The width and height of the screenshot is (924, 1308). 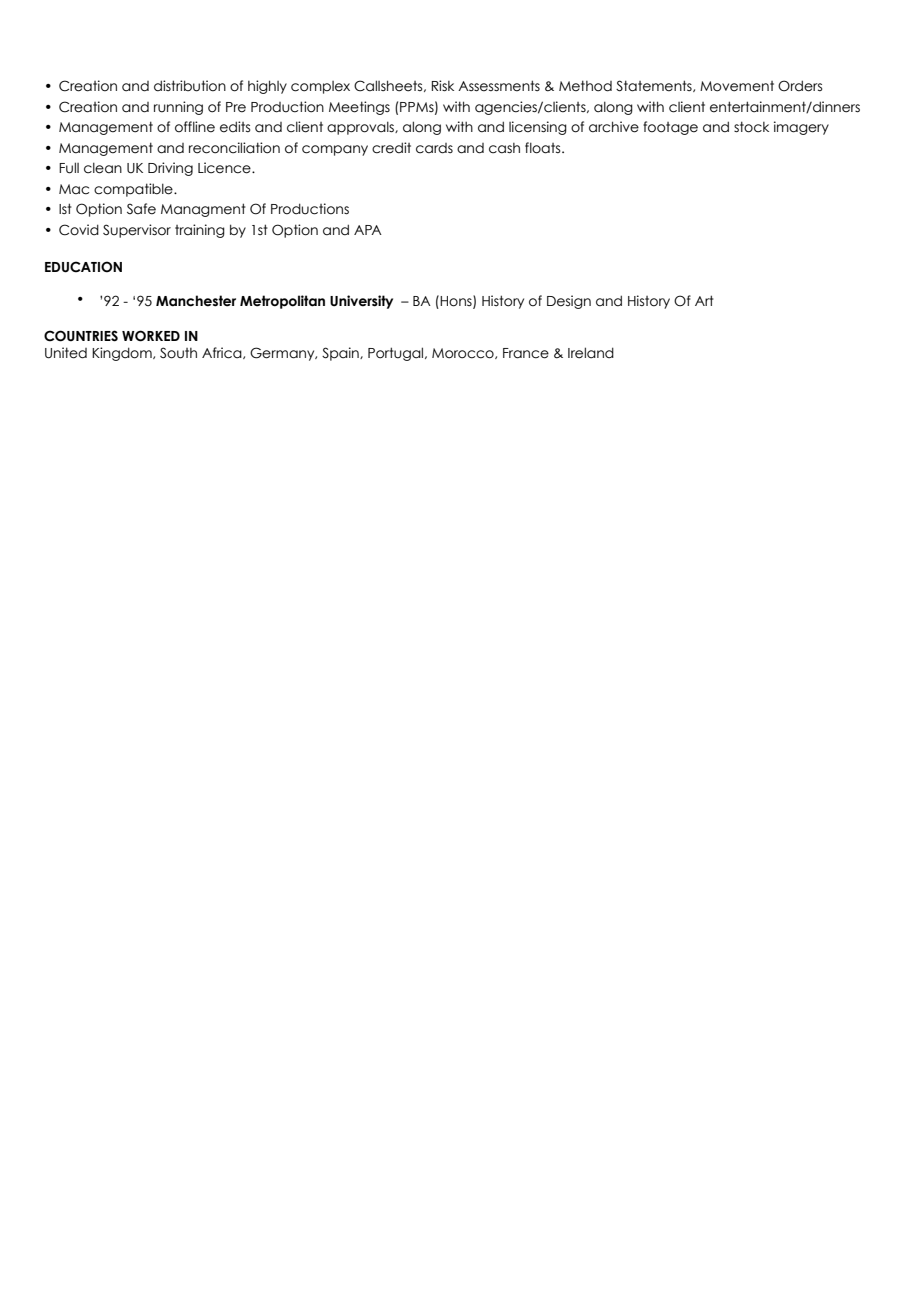 I want to click on Risk, so click(x=443, y=86).
